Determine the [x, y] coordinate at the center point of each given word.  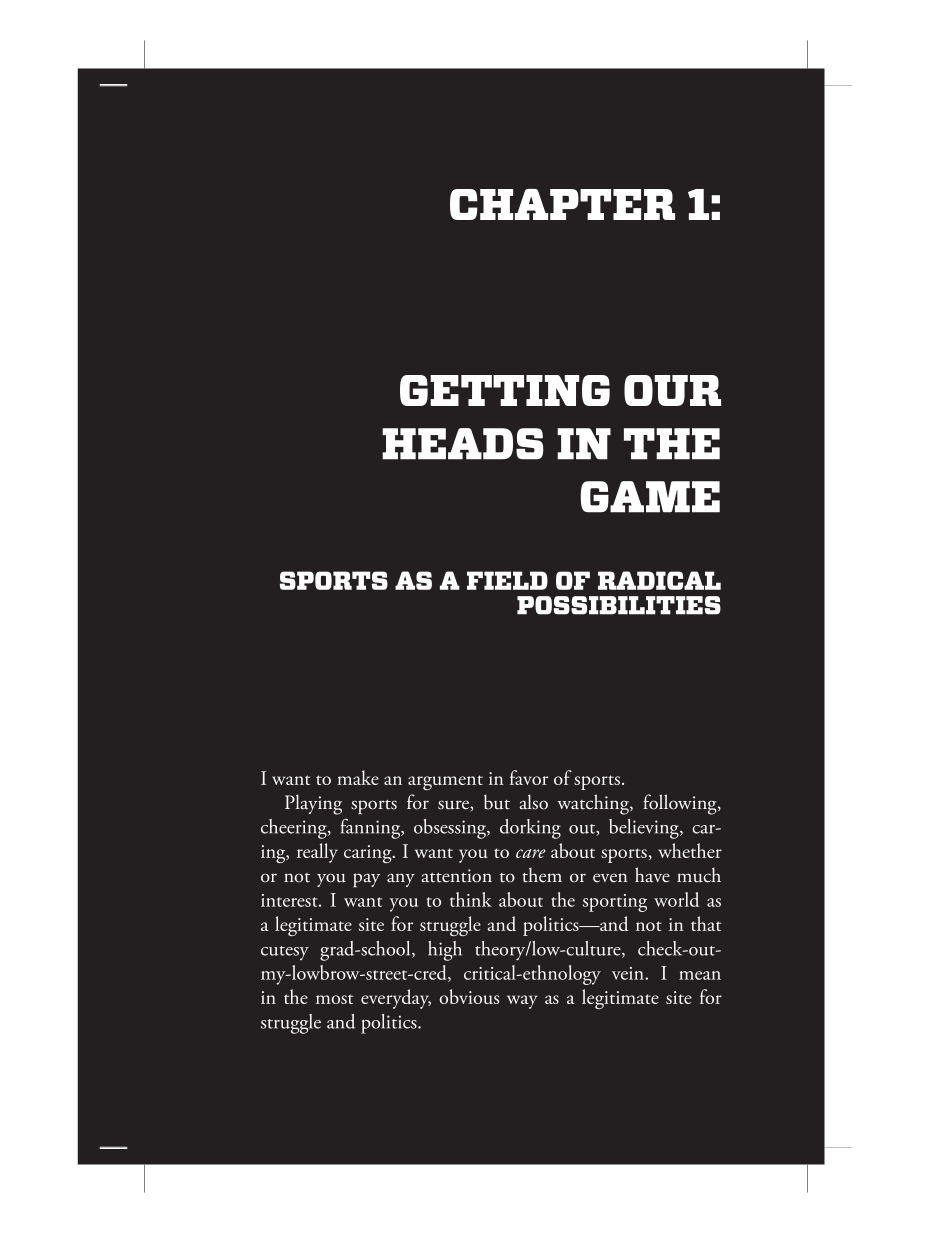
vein [629, 973]
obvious [469, 996]
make [358, 777]
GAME [650, 497]
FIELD [507, 580]
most [334, 999]
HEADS [463, 444]
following [681, 804]
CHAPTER [562, 204]
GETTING [505, 390]
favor [529, 777]
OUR [672, 390]
